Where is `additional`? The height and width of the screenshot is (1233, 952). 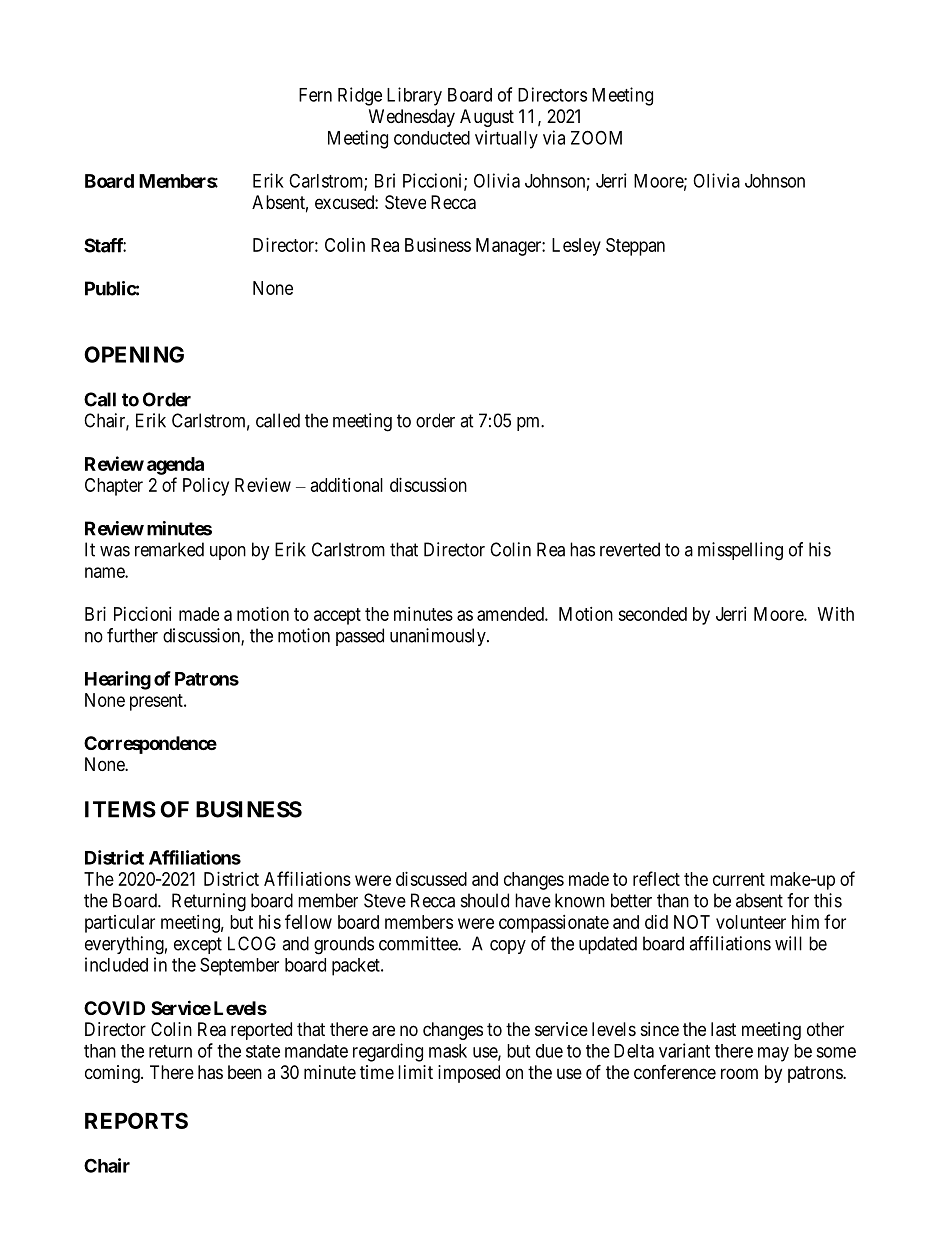 additional is located at coordinates (347, 485).
